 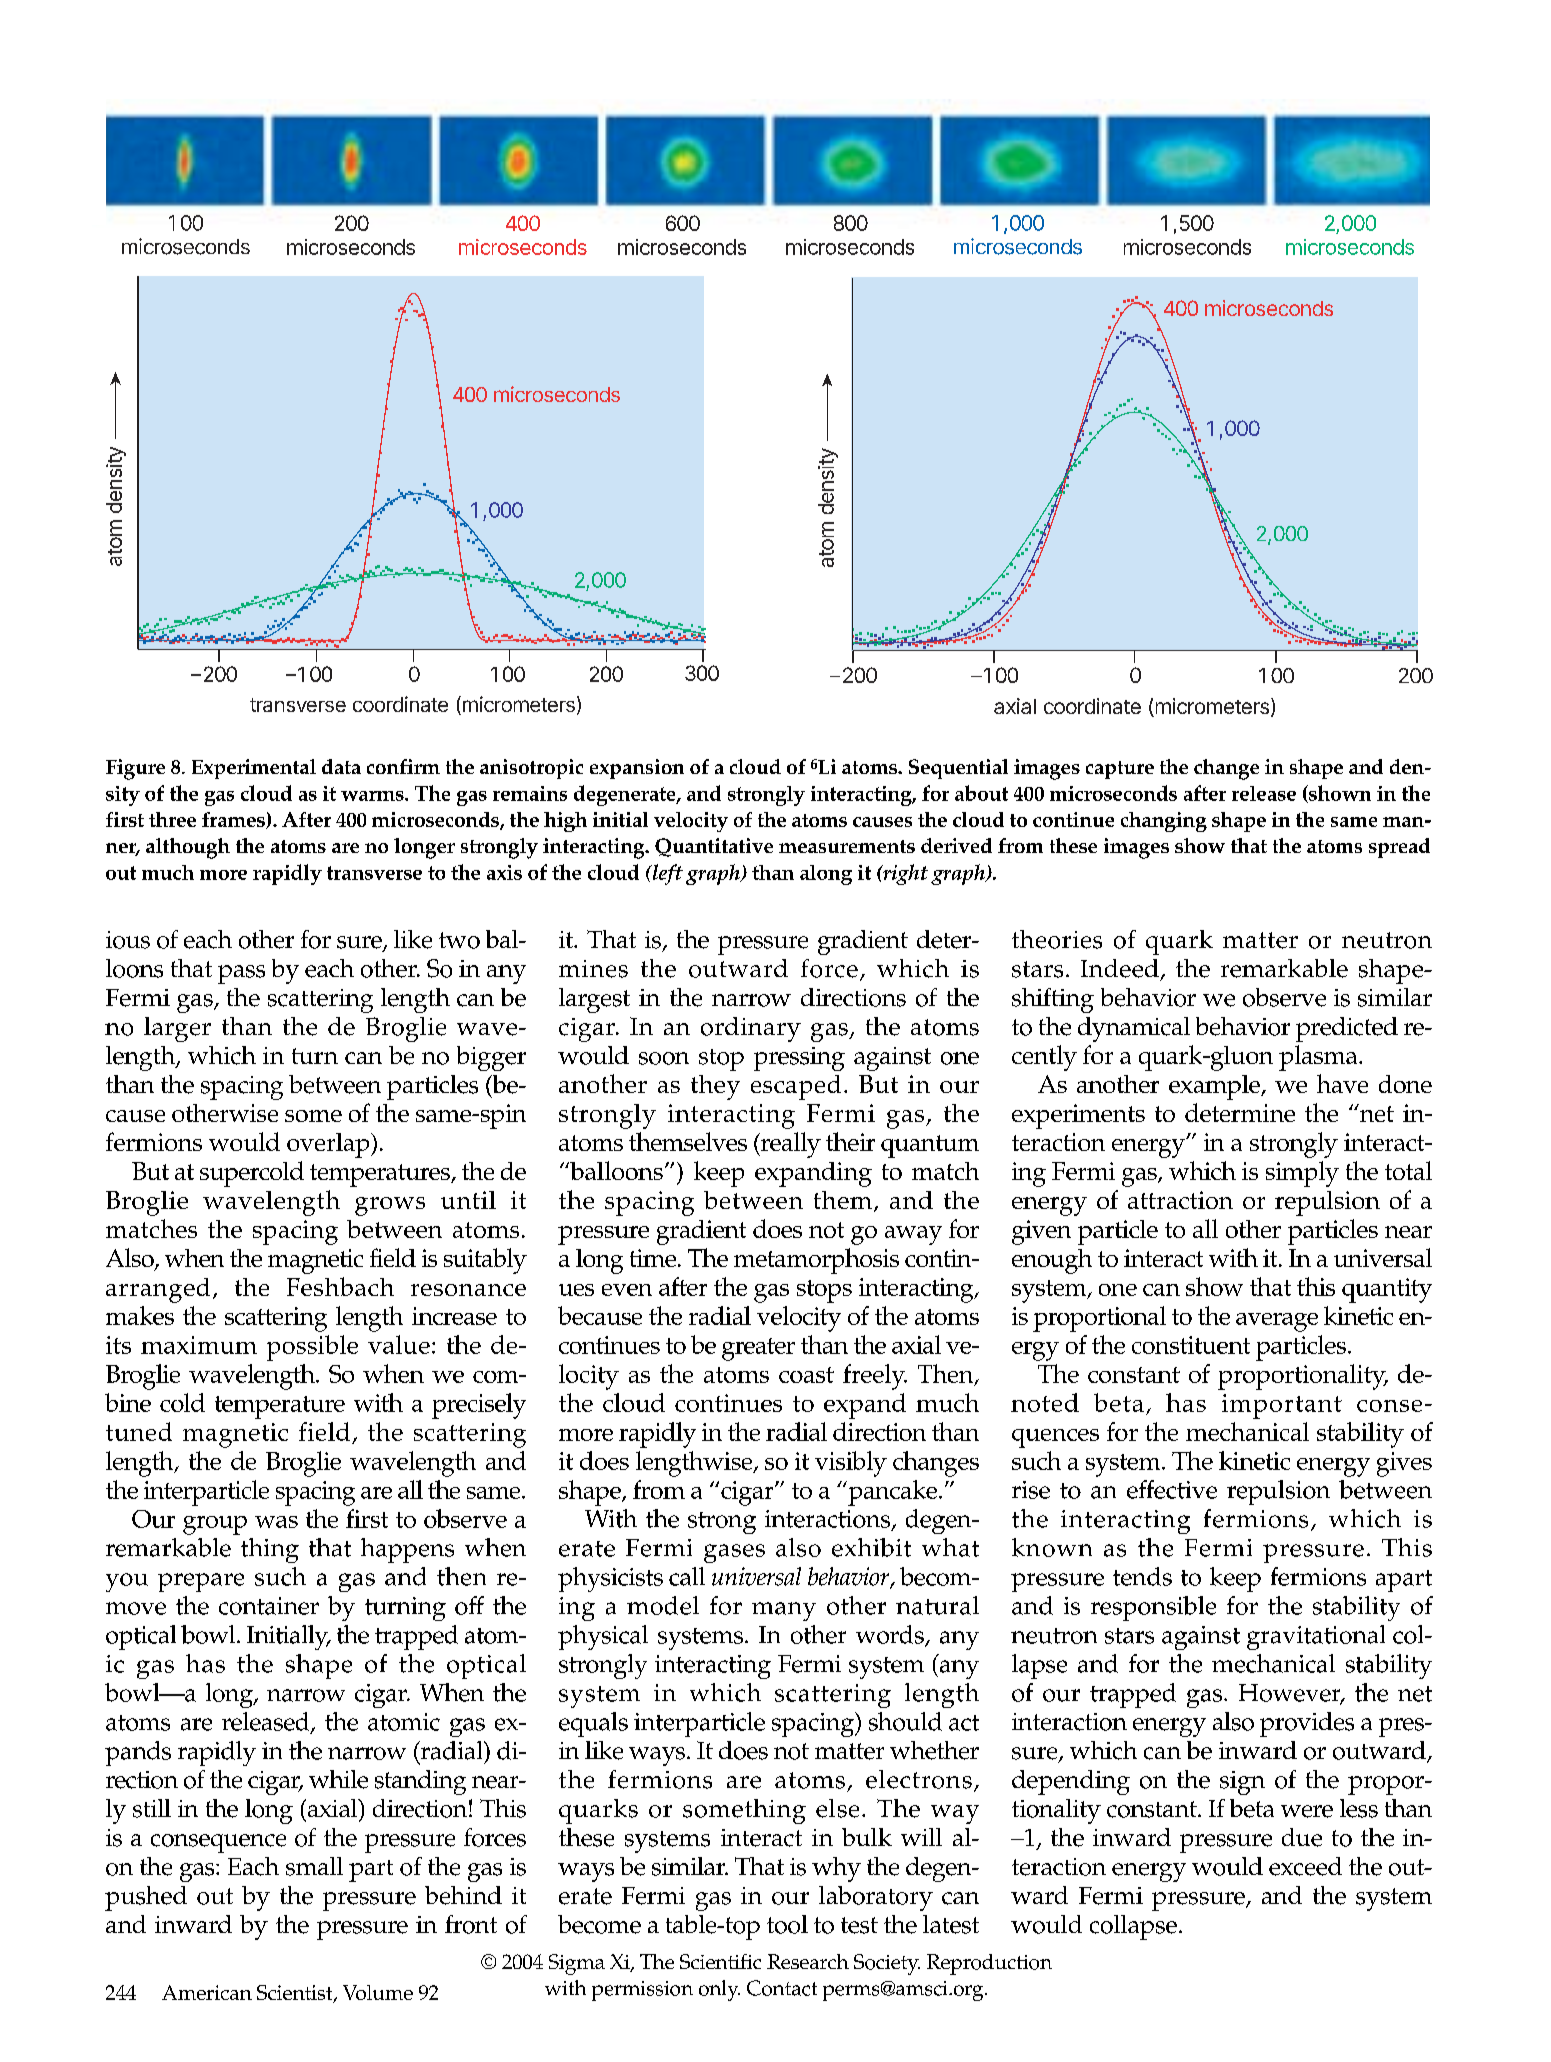 What do you see at coordinates (714, 847) in the screenshot?
I see `Quantitative` at bounding box center [714, 847].
